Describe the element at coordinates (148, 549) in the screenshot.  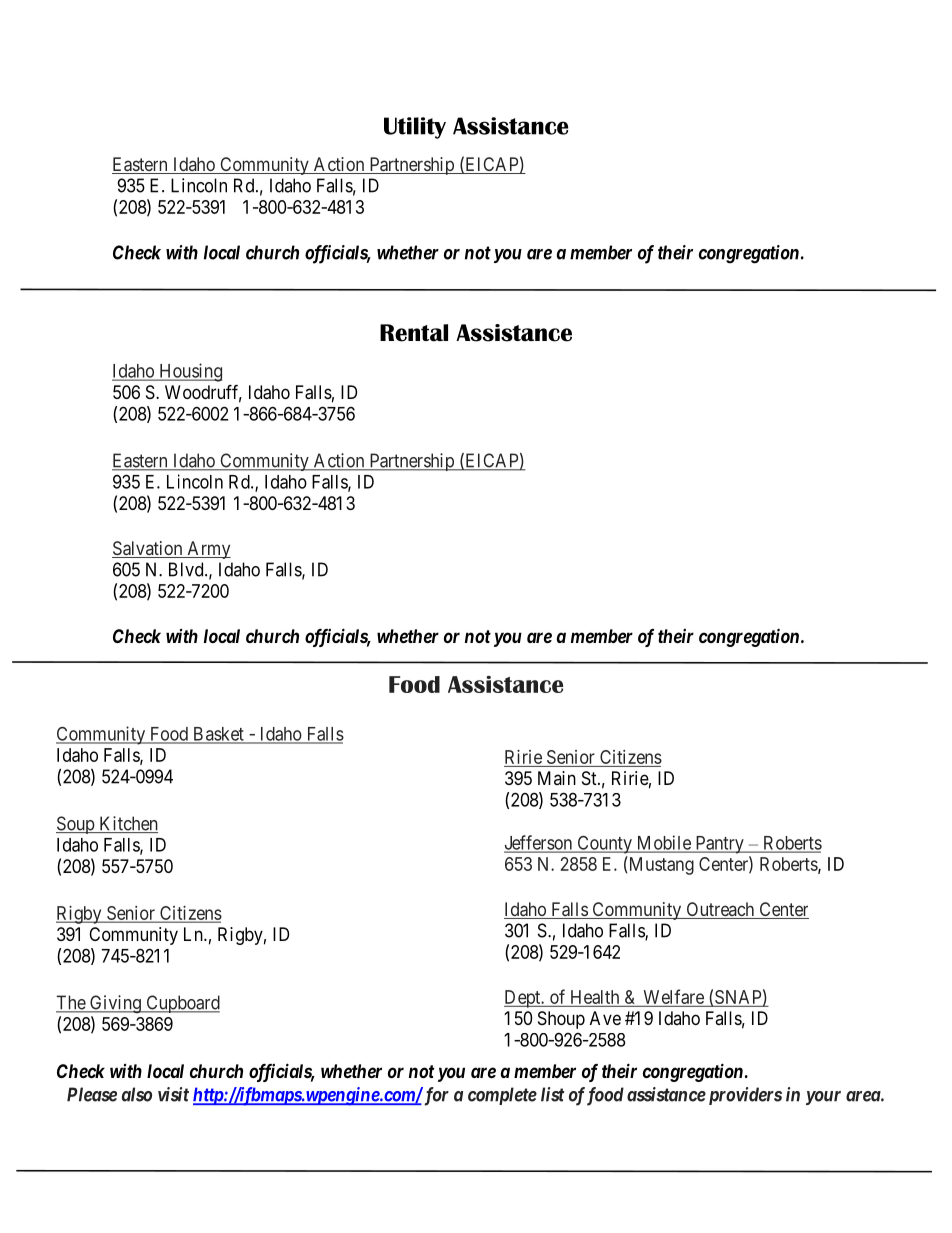
I see `Salvation` at that location.
